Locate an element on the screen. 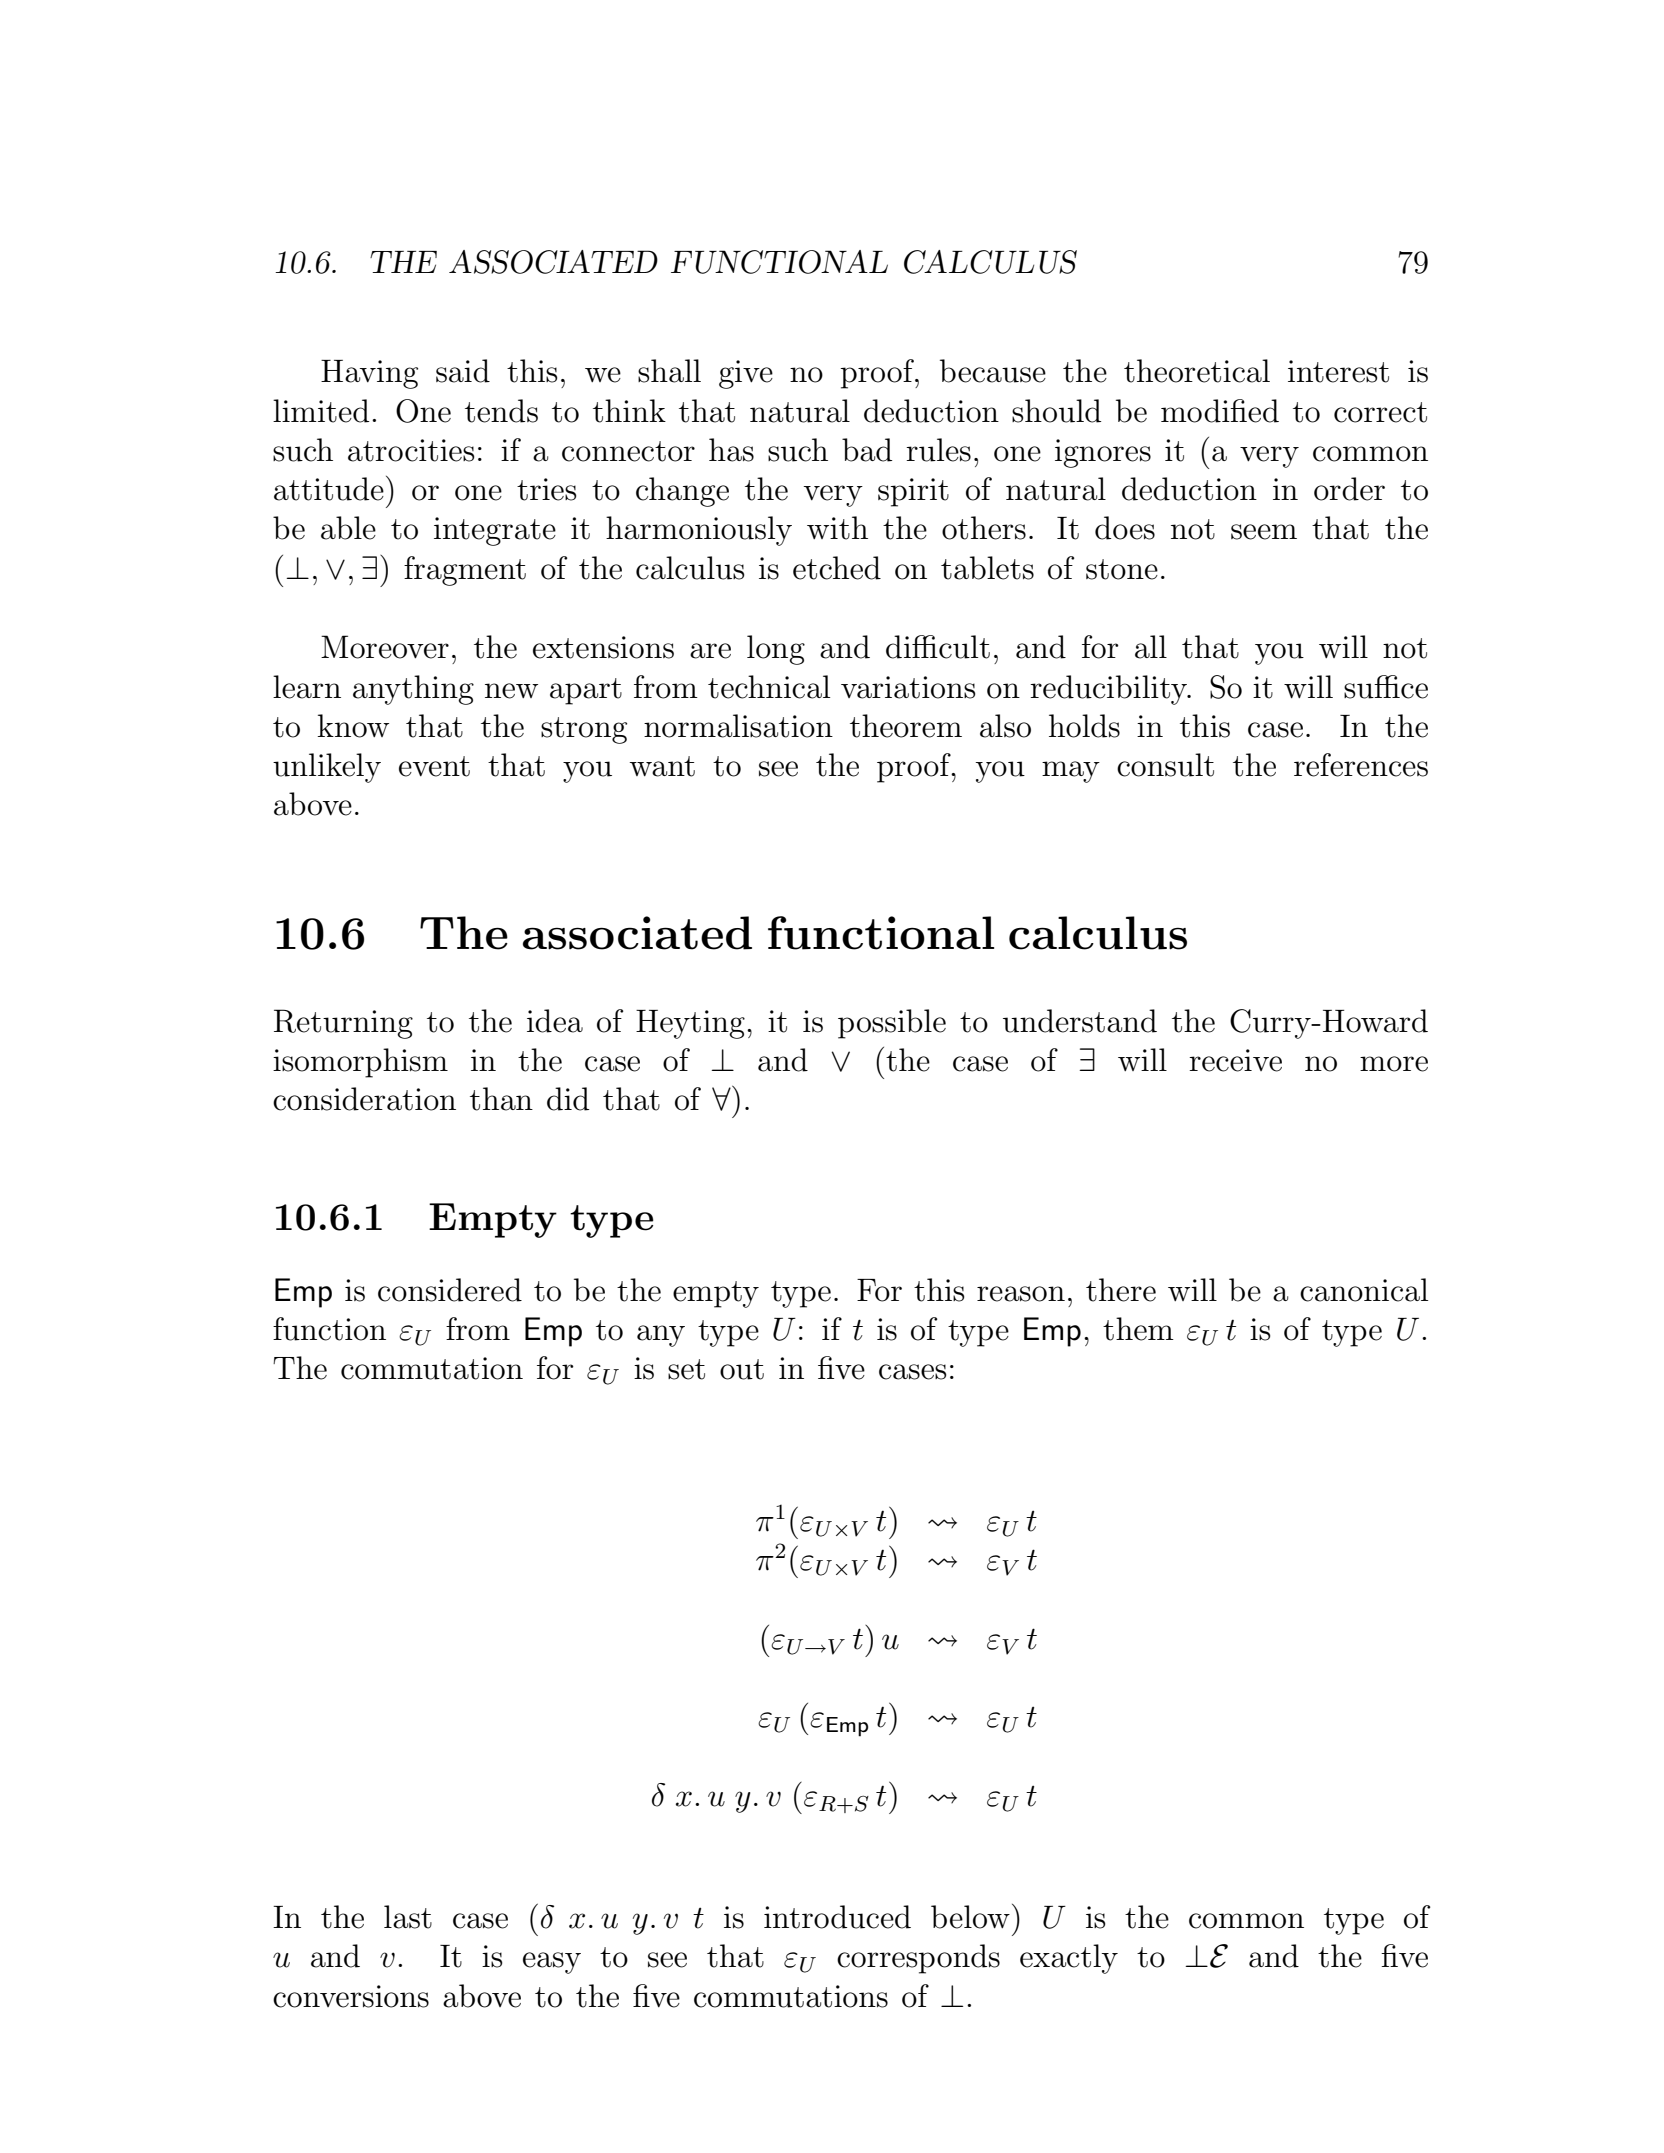 The width and height of the screenshot is (1664, 2153). introduced is located at coordinates (837, 1917).
